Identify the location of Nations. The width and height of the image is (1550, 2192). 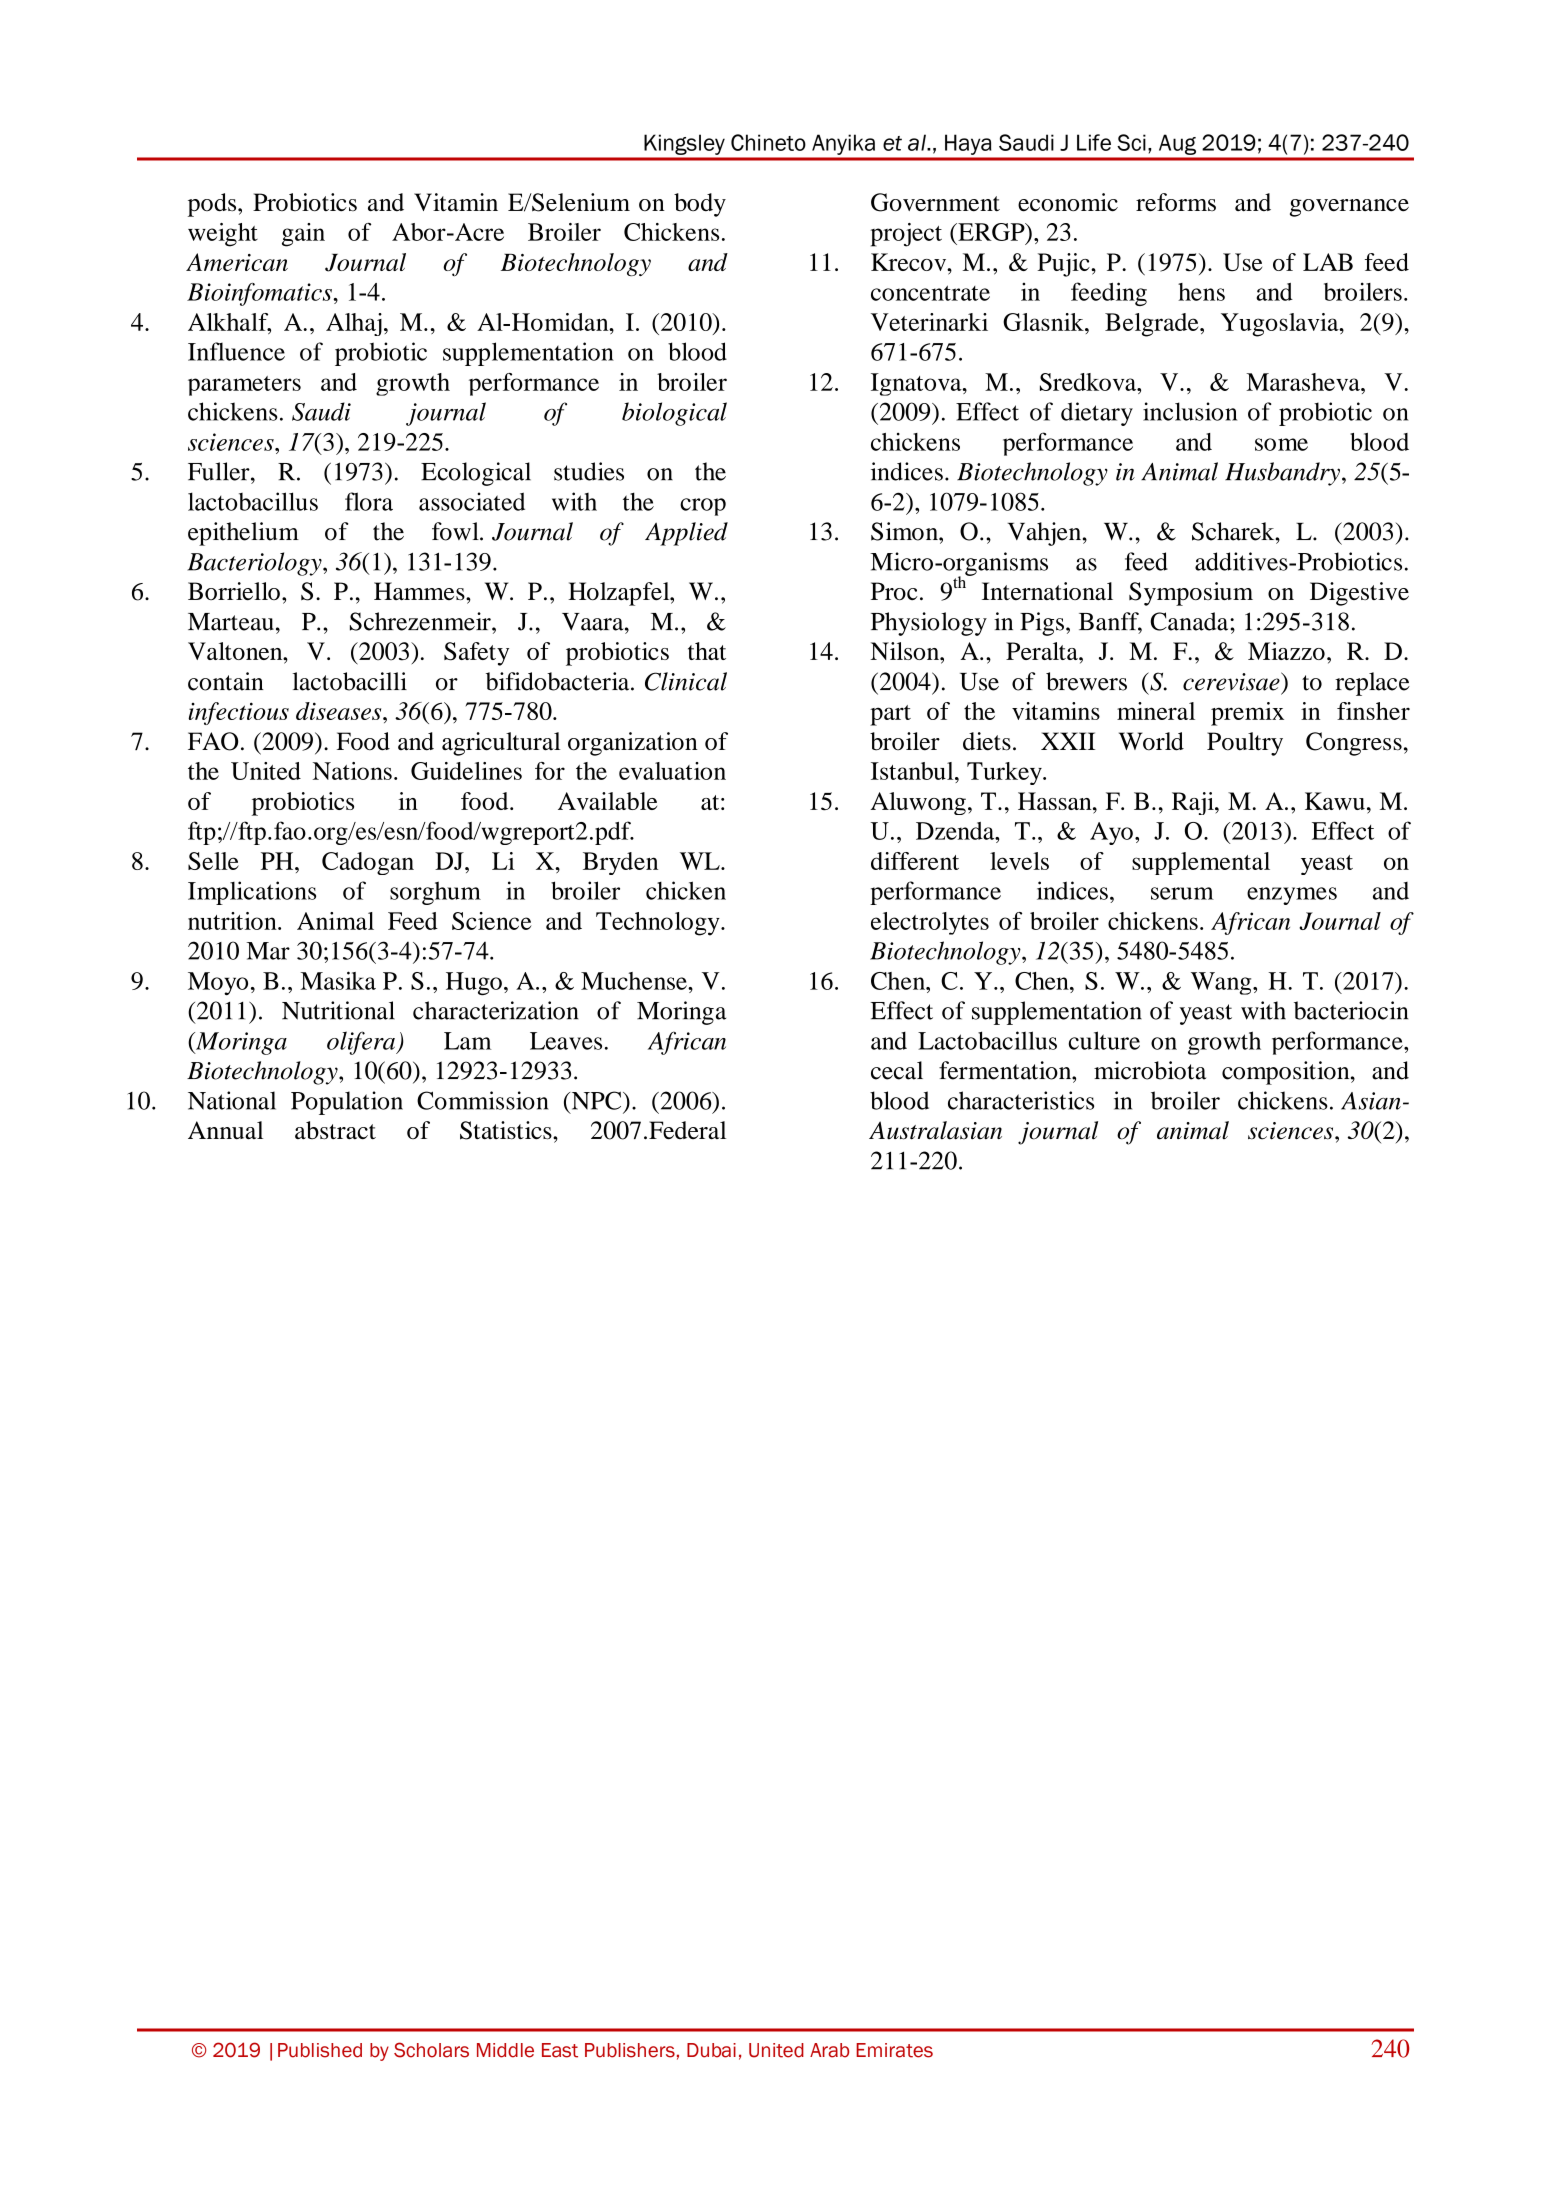
(352, 771).
